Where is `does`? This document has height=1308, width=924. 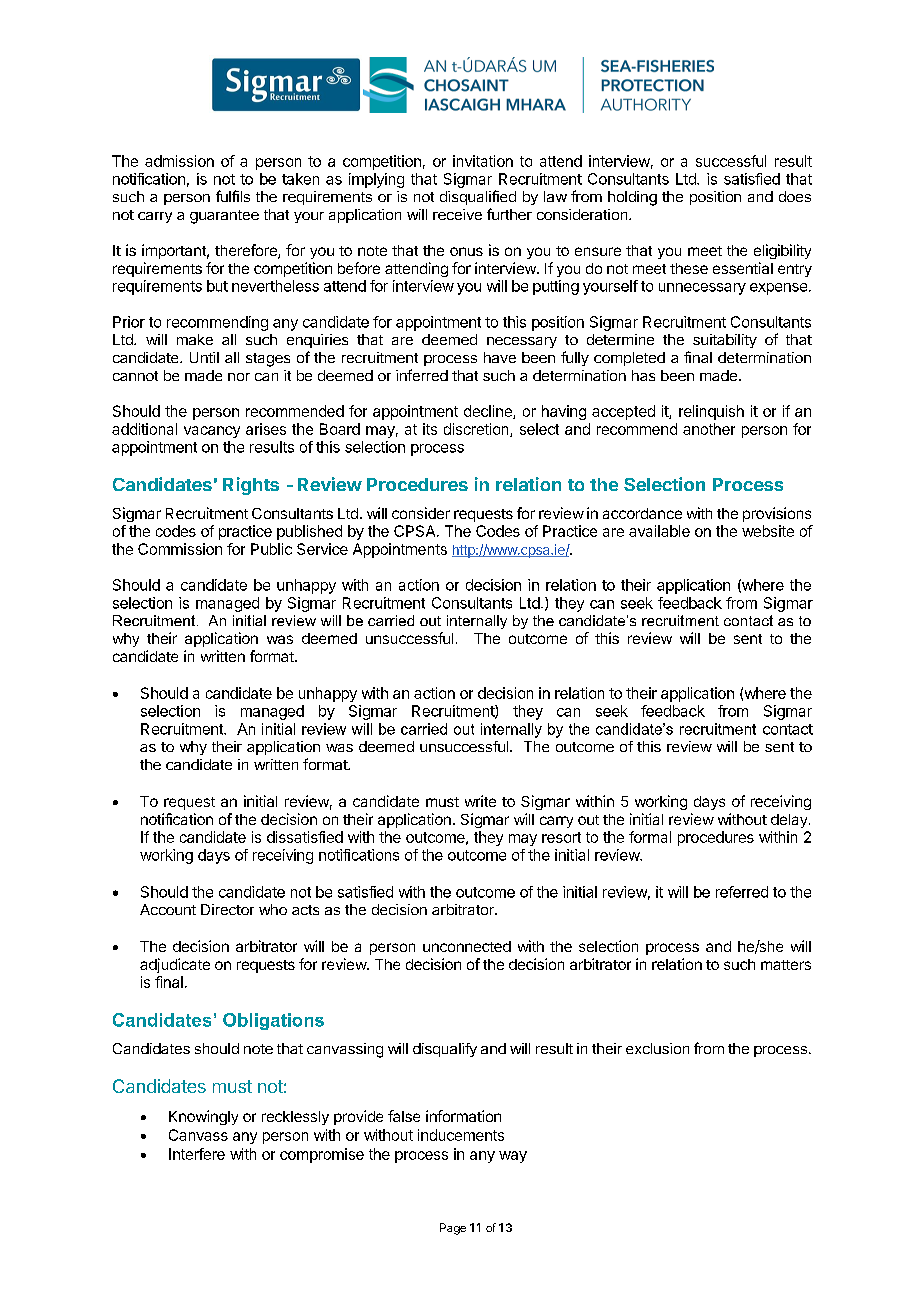
does is located at coordinates (795, 196).
